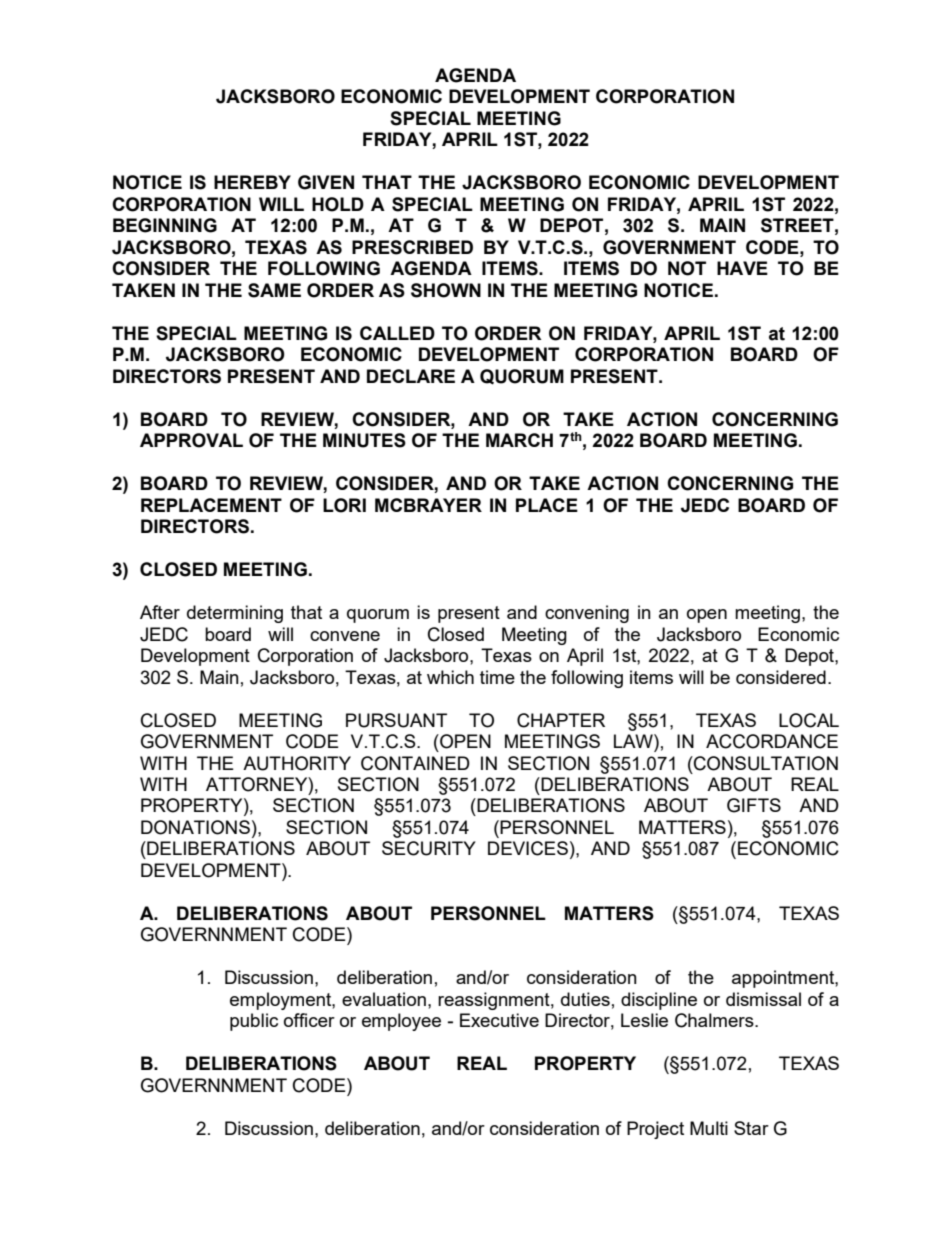  I want to click on public, so click(254, 1022).
